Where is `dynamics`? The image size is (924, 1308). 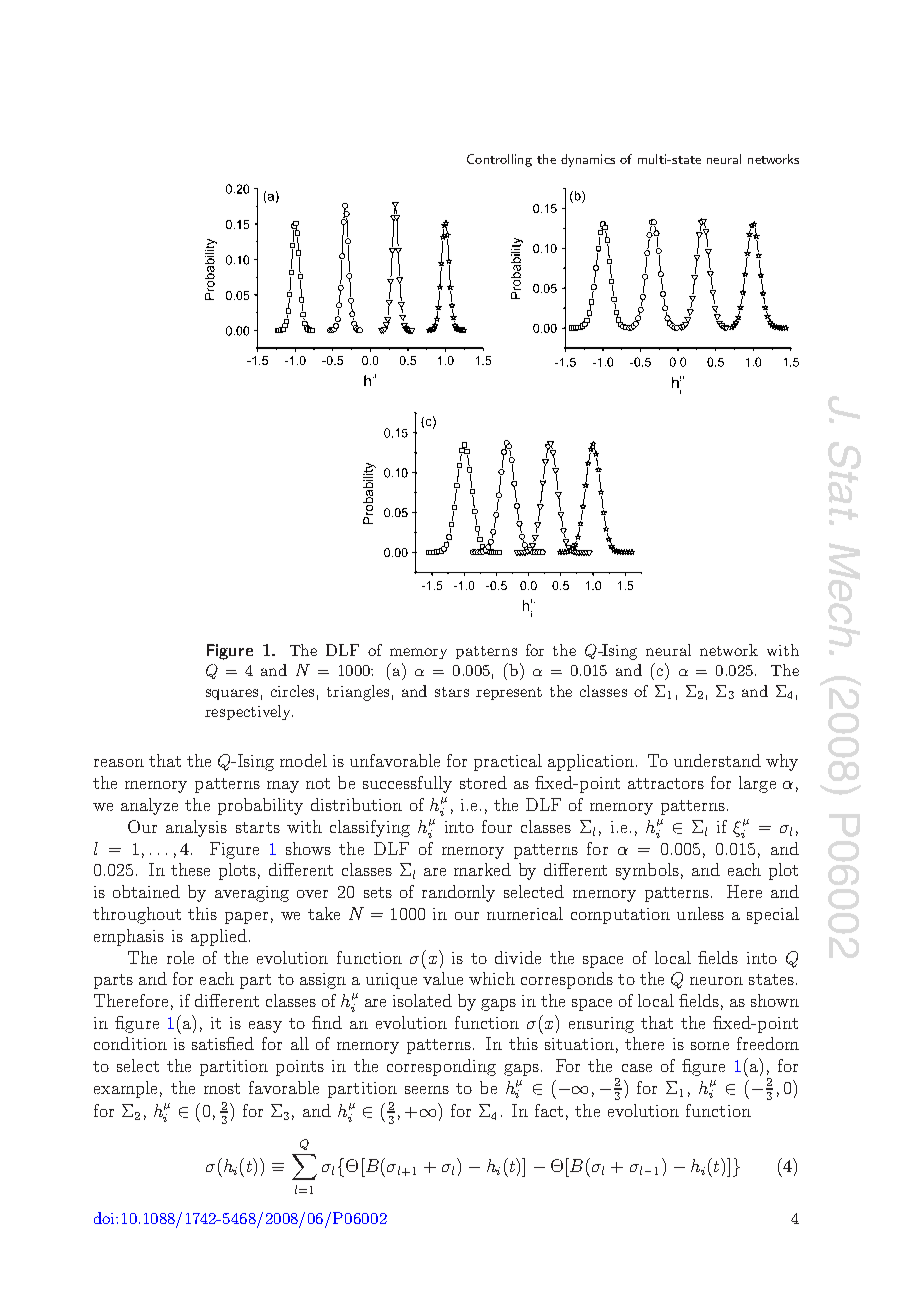
dynamics is located at coordinates (588, 160).
